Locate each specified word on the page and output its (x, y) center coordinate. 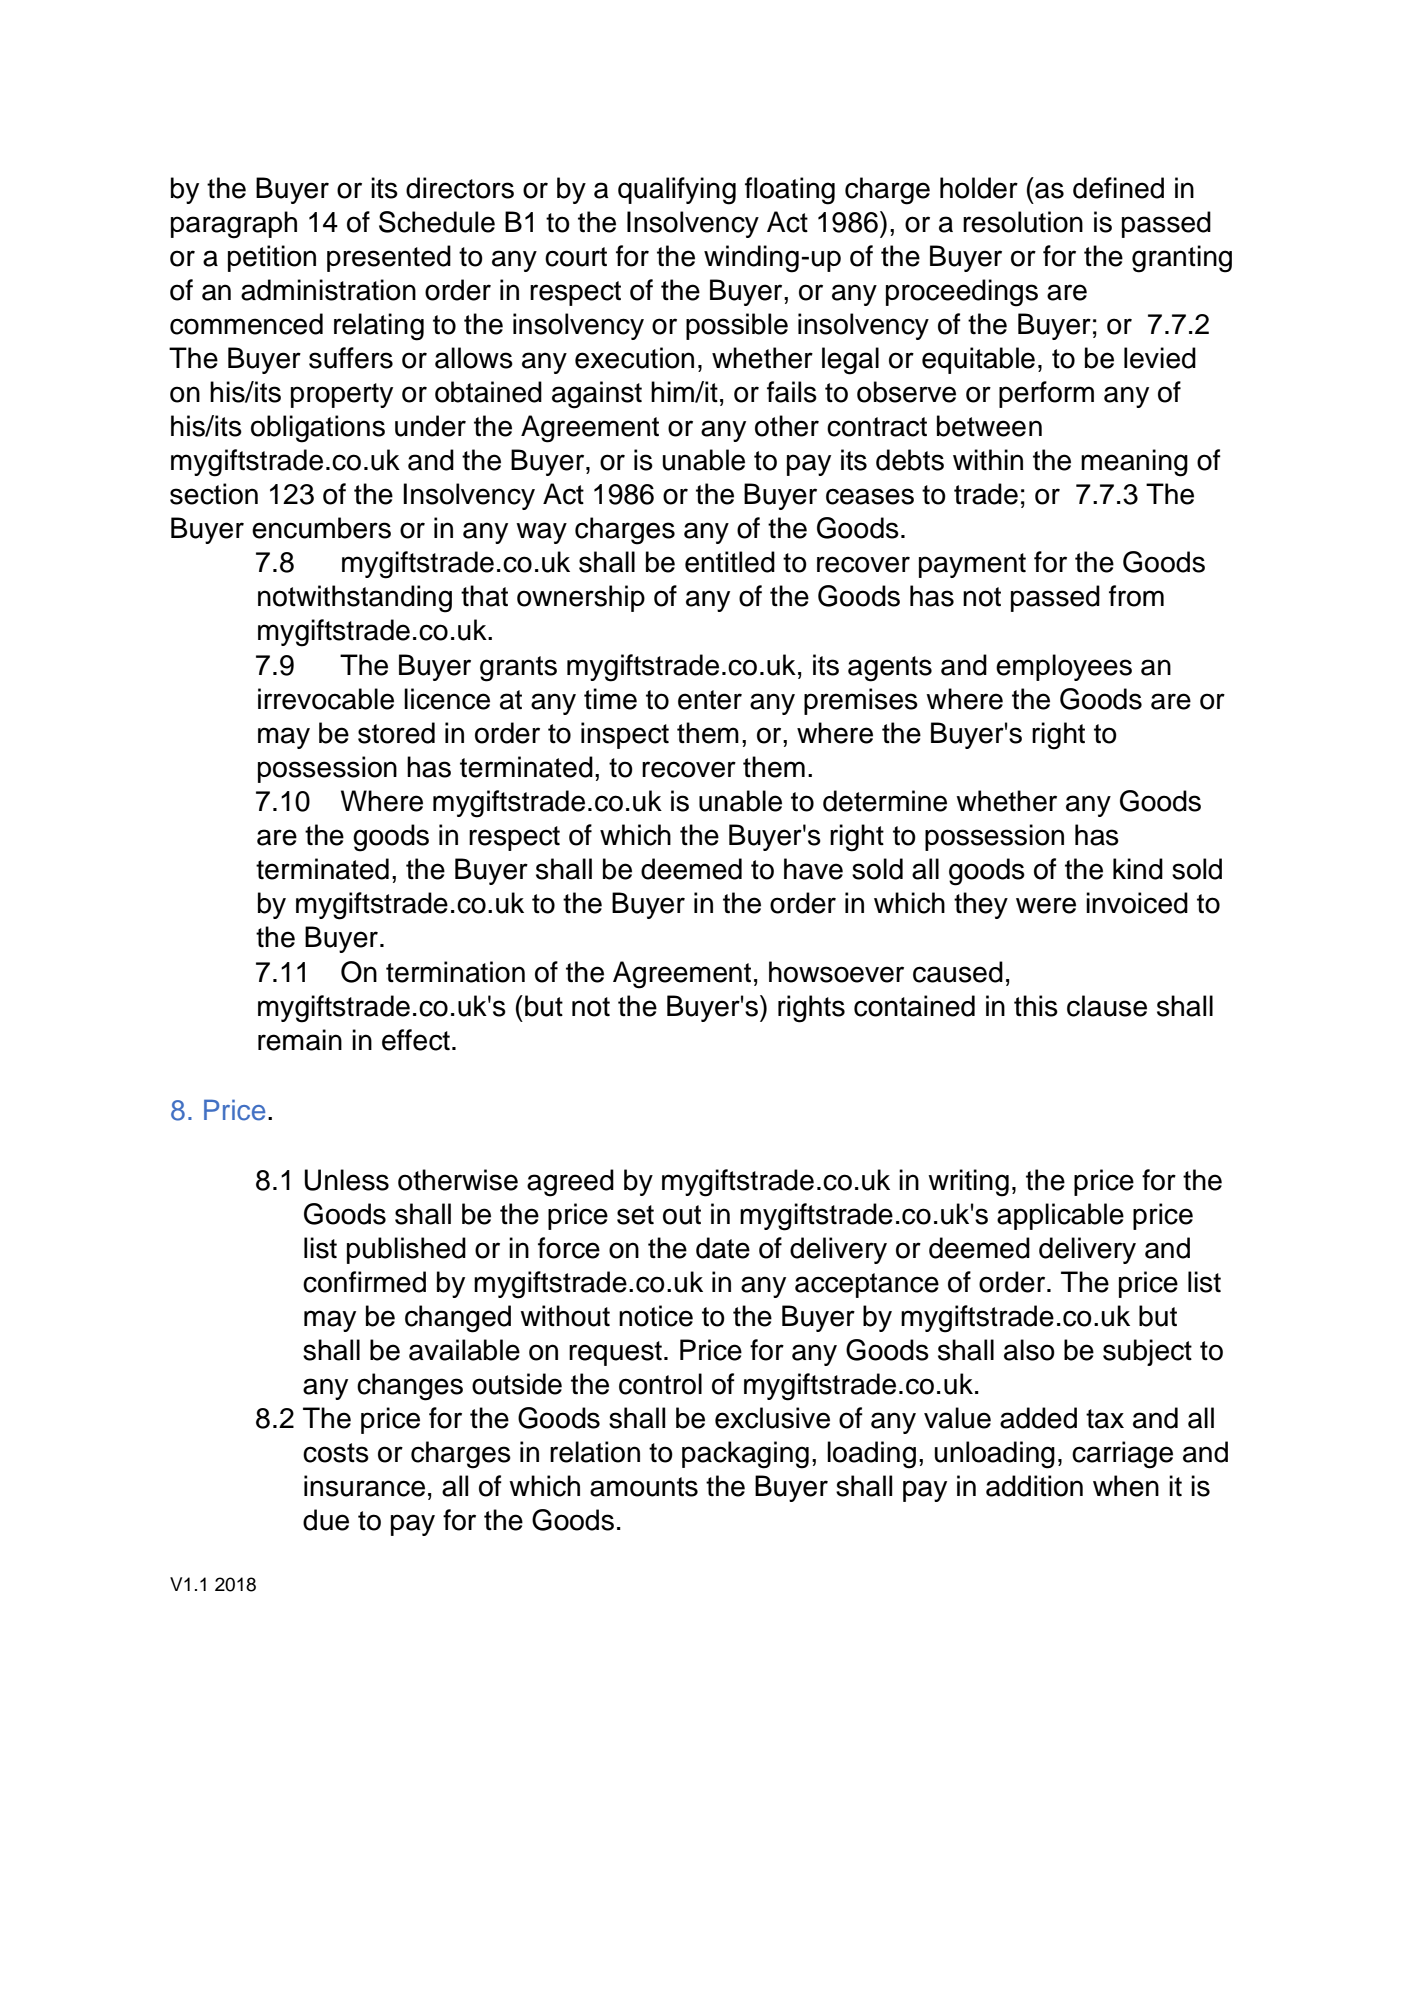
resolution (1023, 222)
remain (300, 1040)
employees (1064, 667)
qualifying (677, 191)
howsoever (836, 972)
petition (272, 258)
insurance (364, 1486)
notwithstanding (355, 599)
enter (710, 700)
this (1036, 1006)
